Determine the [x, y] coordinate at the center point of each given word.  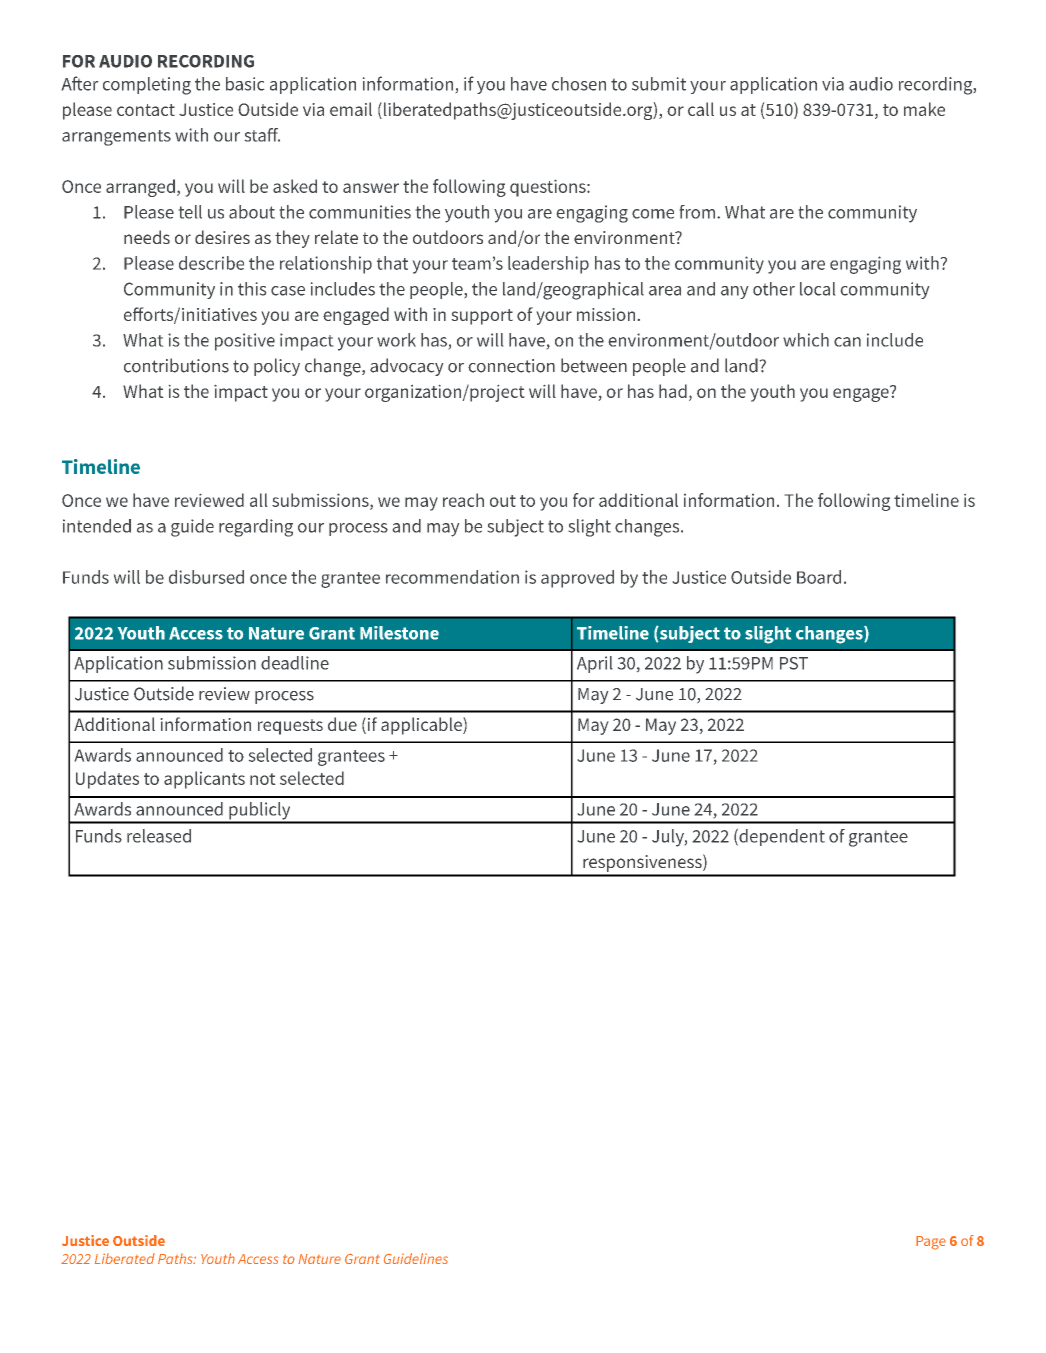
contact [146, 110]
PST [794, 663]
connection [511, 366]
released [159, 836]
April [594, 664]
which [806, 340]
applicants [204, 780]
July [669, 838]
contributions [176, 365]
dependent [781, 837]
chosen [579, 84]
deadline [295, 663]
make [924, 109]
